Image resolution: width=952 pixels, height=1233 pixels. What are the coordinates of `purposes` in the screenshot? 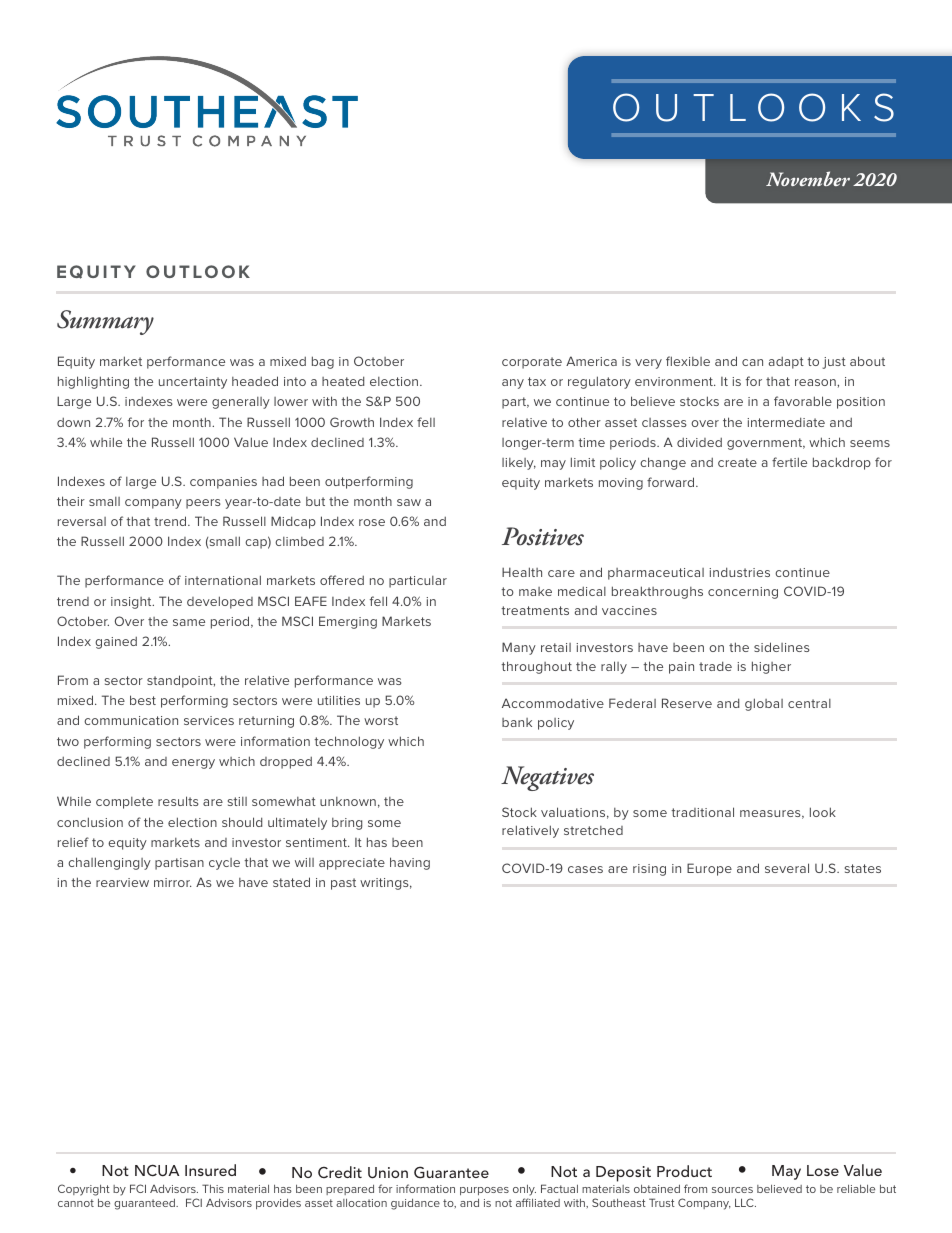 It's located at (484, 1191).
